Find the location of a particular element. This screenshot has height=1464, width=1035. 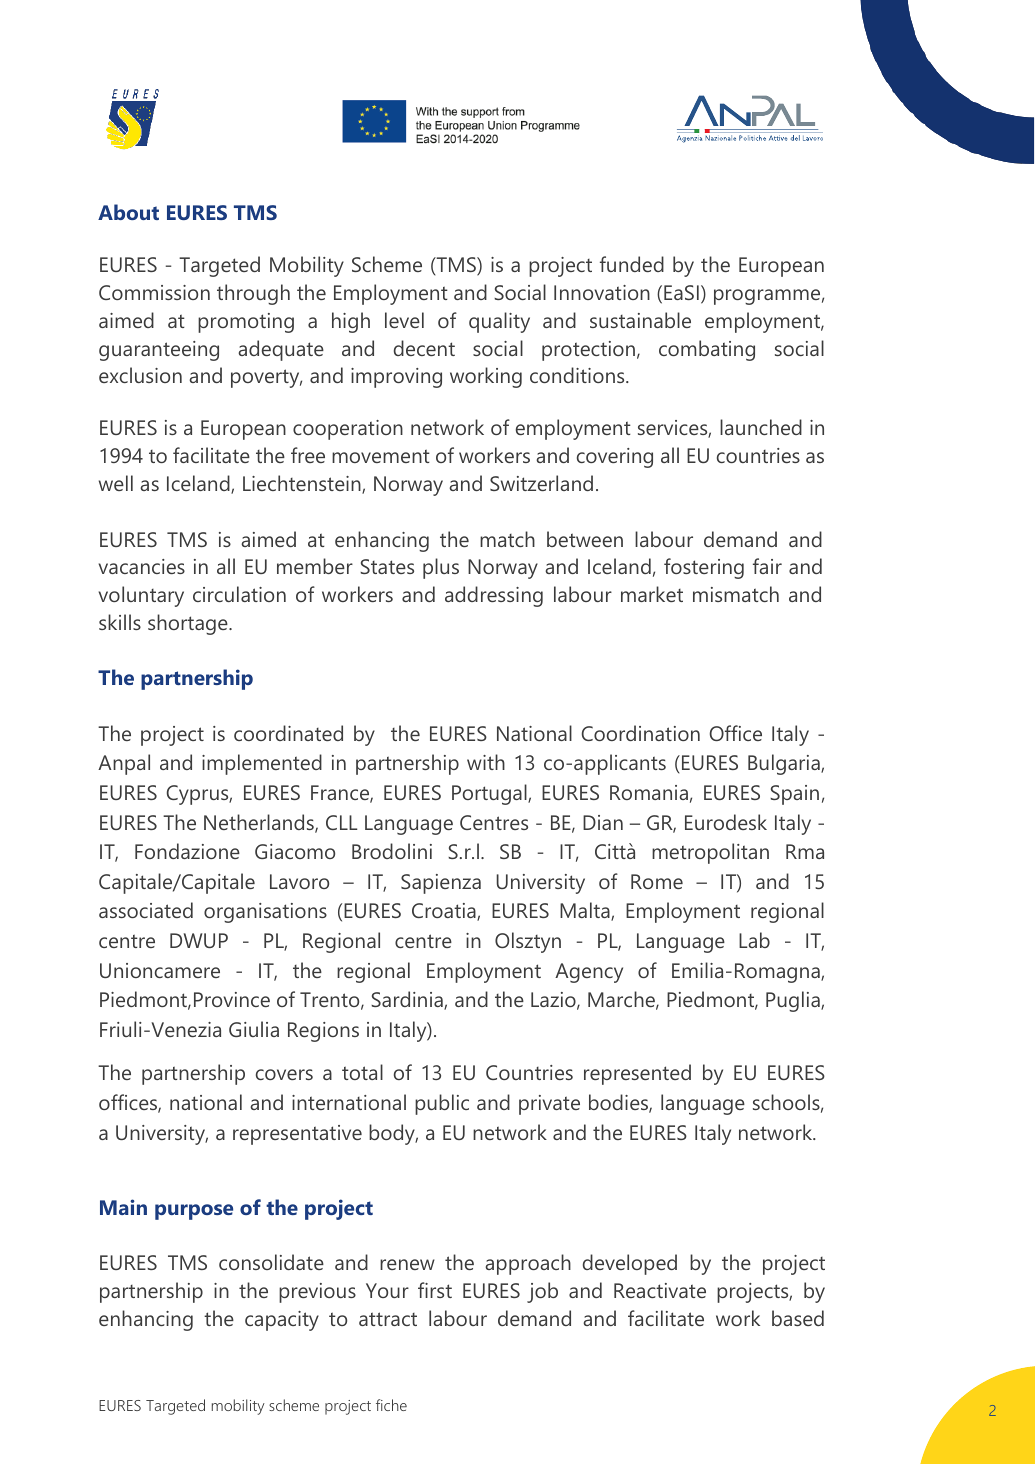

representative is located at coordinates (297, 1135).
